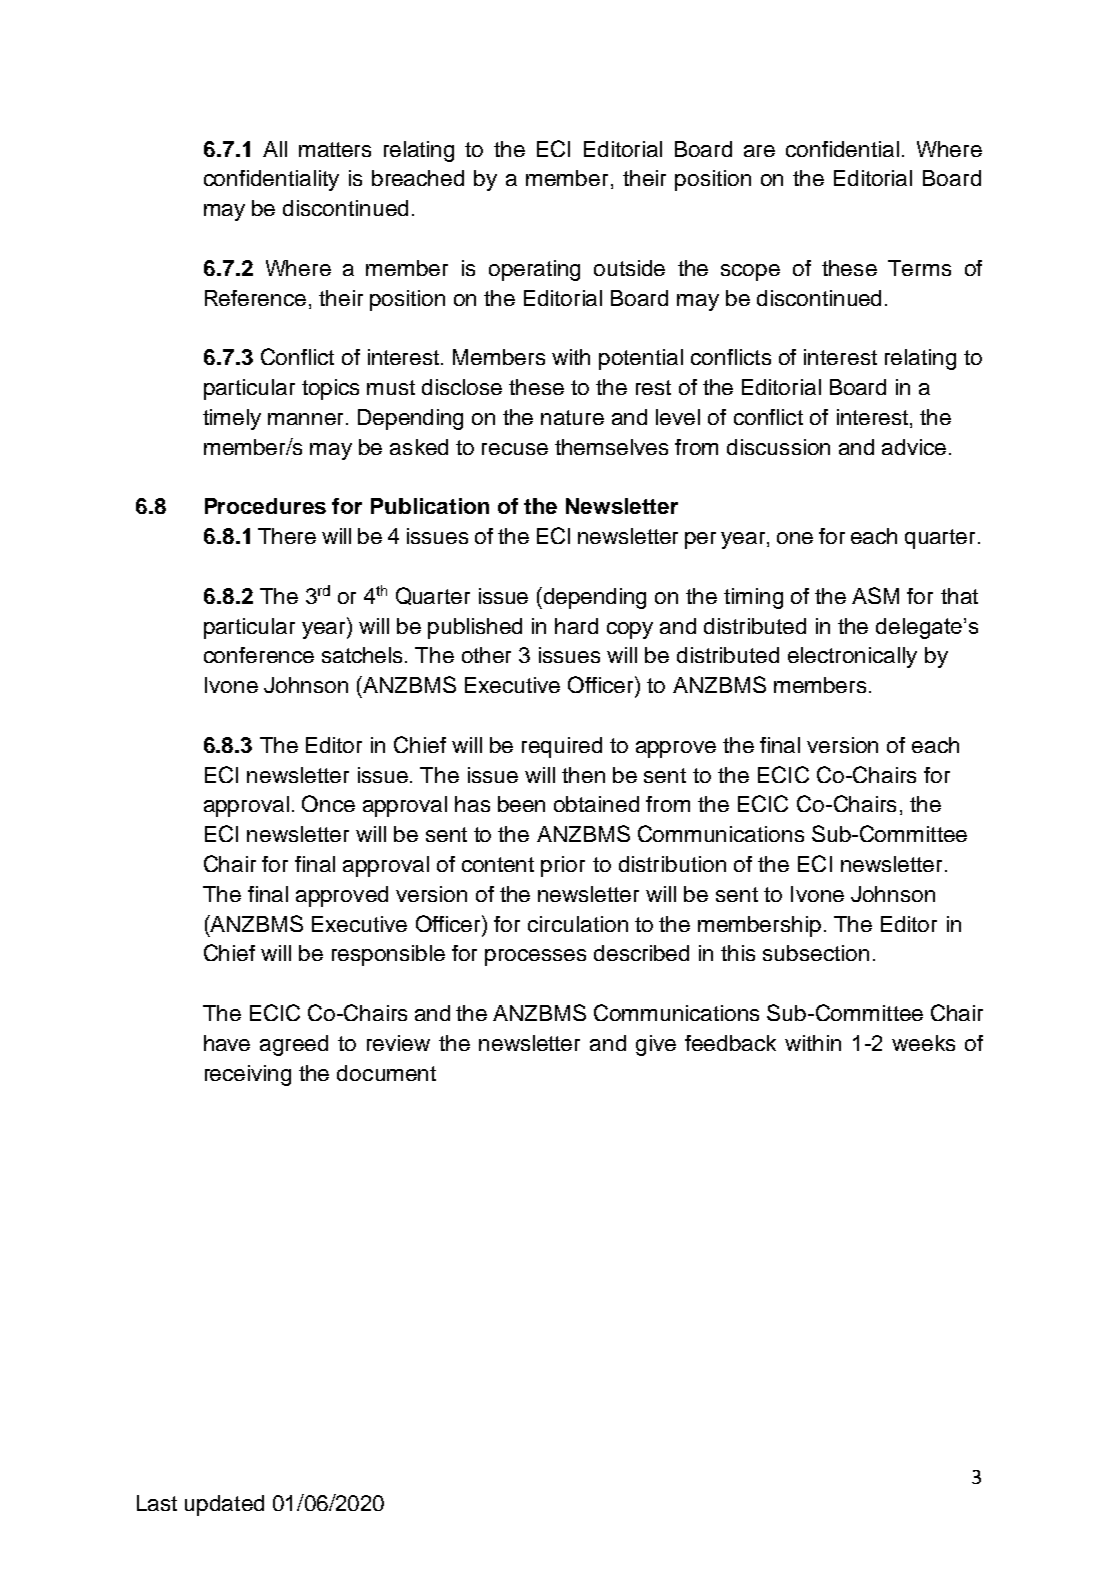 The width and height of the document is (1118, 1582). What do you see at coordinates (875, 595) in the document?
I see `ASM` at bounding box center [875, 595].
